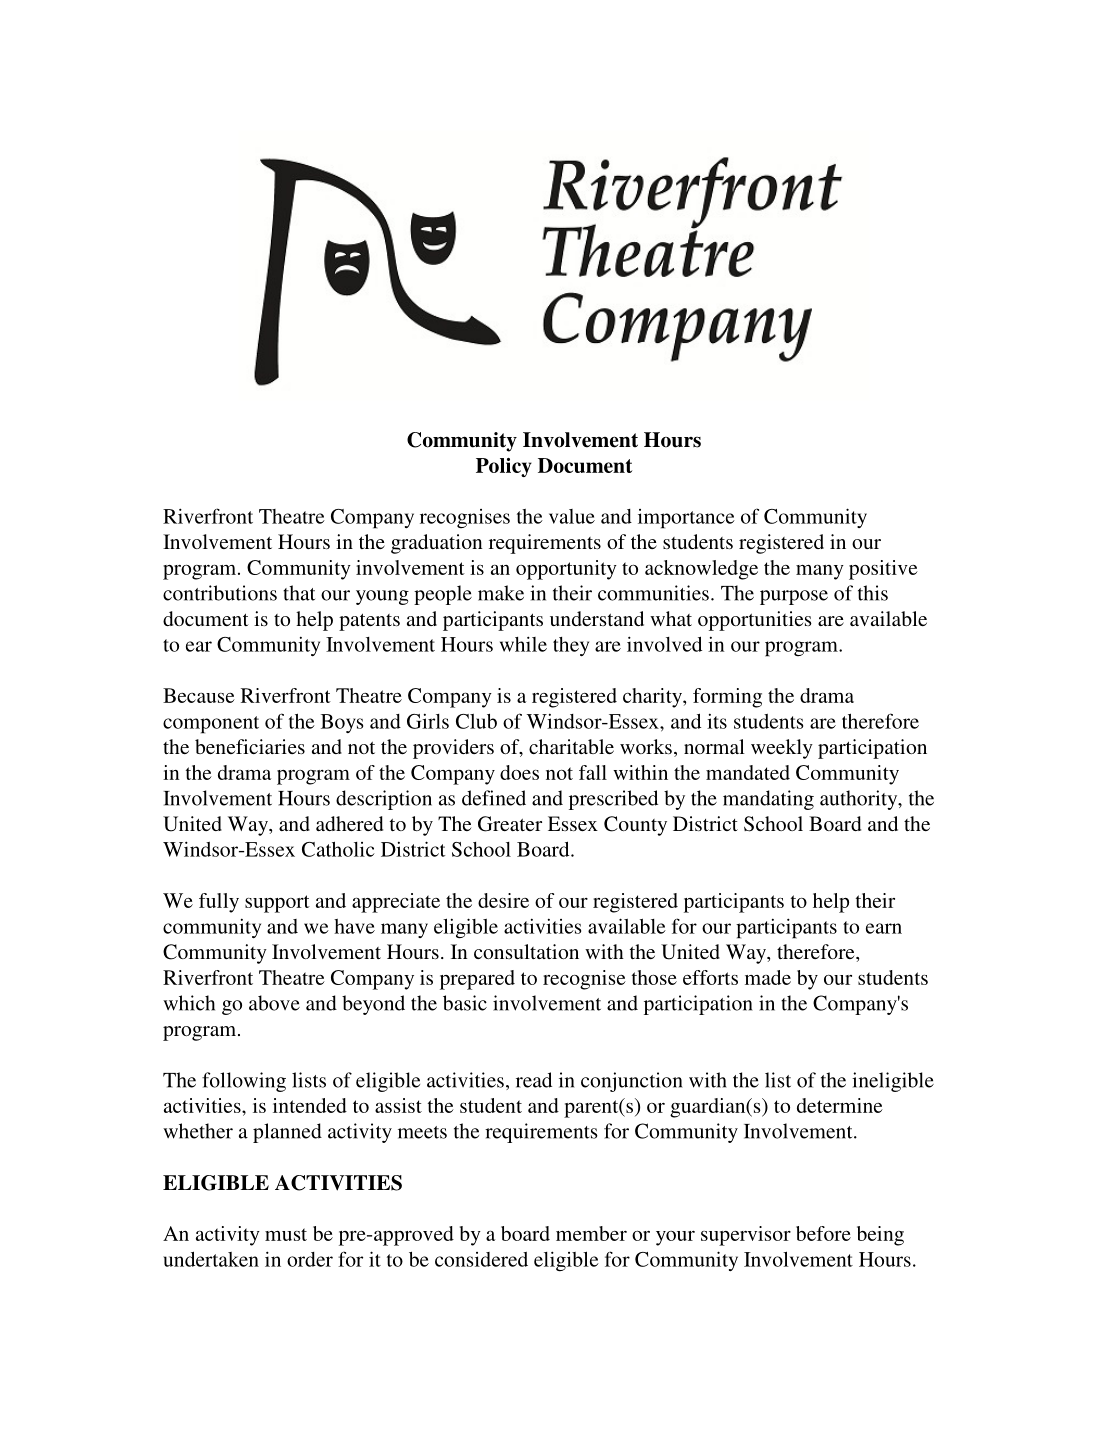  What do you see at coordinates (686, 519) in the image?
I see `importance` at bounding box center [686, 519].
